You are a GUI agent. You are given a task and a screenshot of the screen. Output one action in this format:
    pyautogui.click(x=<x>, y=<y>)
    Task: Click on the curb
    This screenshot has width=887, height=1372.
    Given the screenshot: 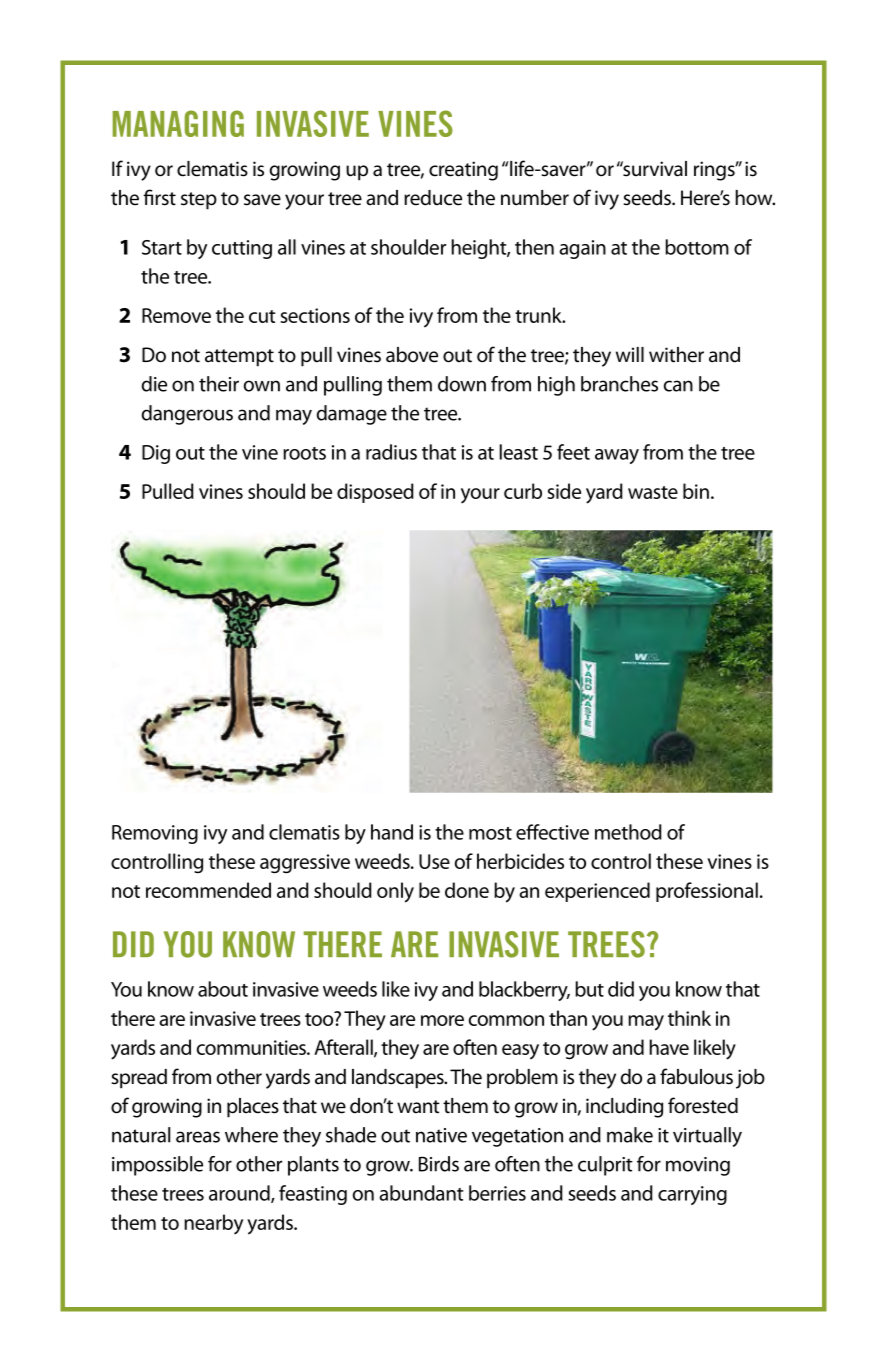 What is the action you would take?
    pyautogui.click(x=523, y=491)
